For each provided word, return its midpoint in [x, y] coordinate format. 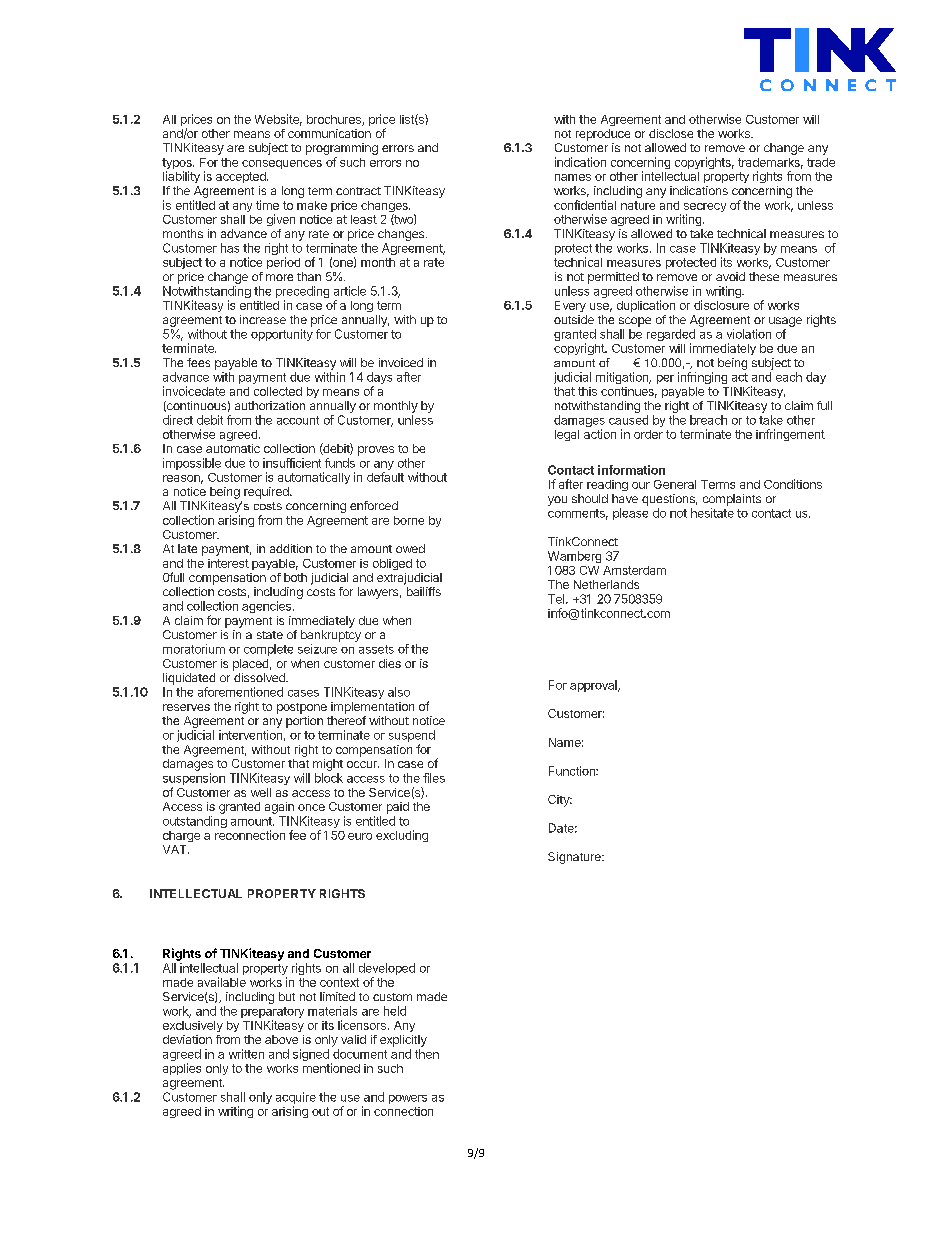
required [267, 493]
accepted [242, 177]
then [427, 1054]
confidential [585, 205]
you [557, 501]
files [434, 778]
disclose [671, 133]
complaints [732, 500]
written [246, 1054]
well [261, 792]
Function [573, 771]
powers [408, 1099]
